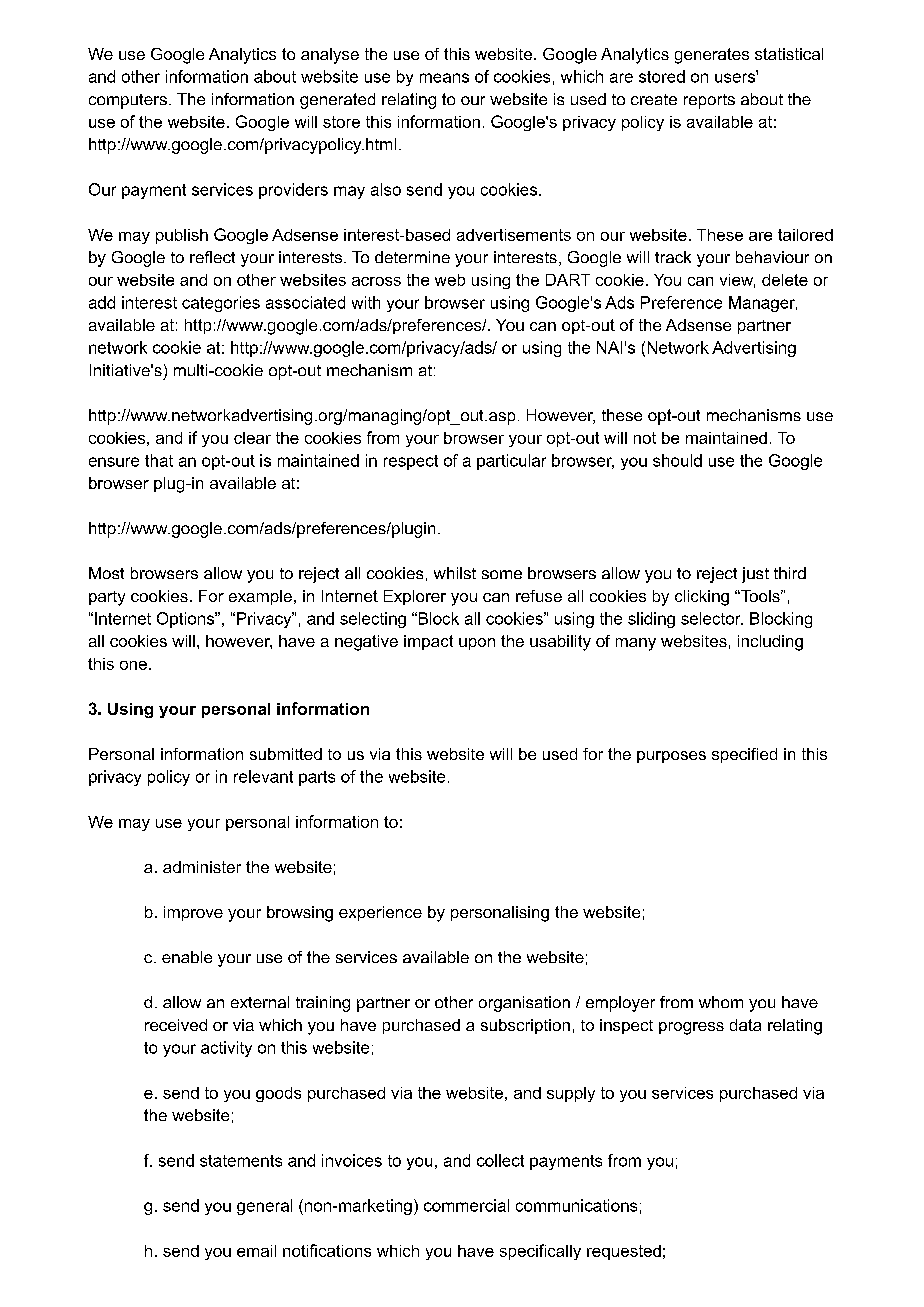 The width and height of the page is (924, 1307). Describe the element at coordinates (202, 867) in the page. I see `administer` at that location.
